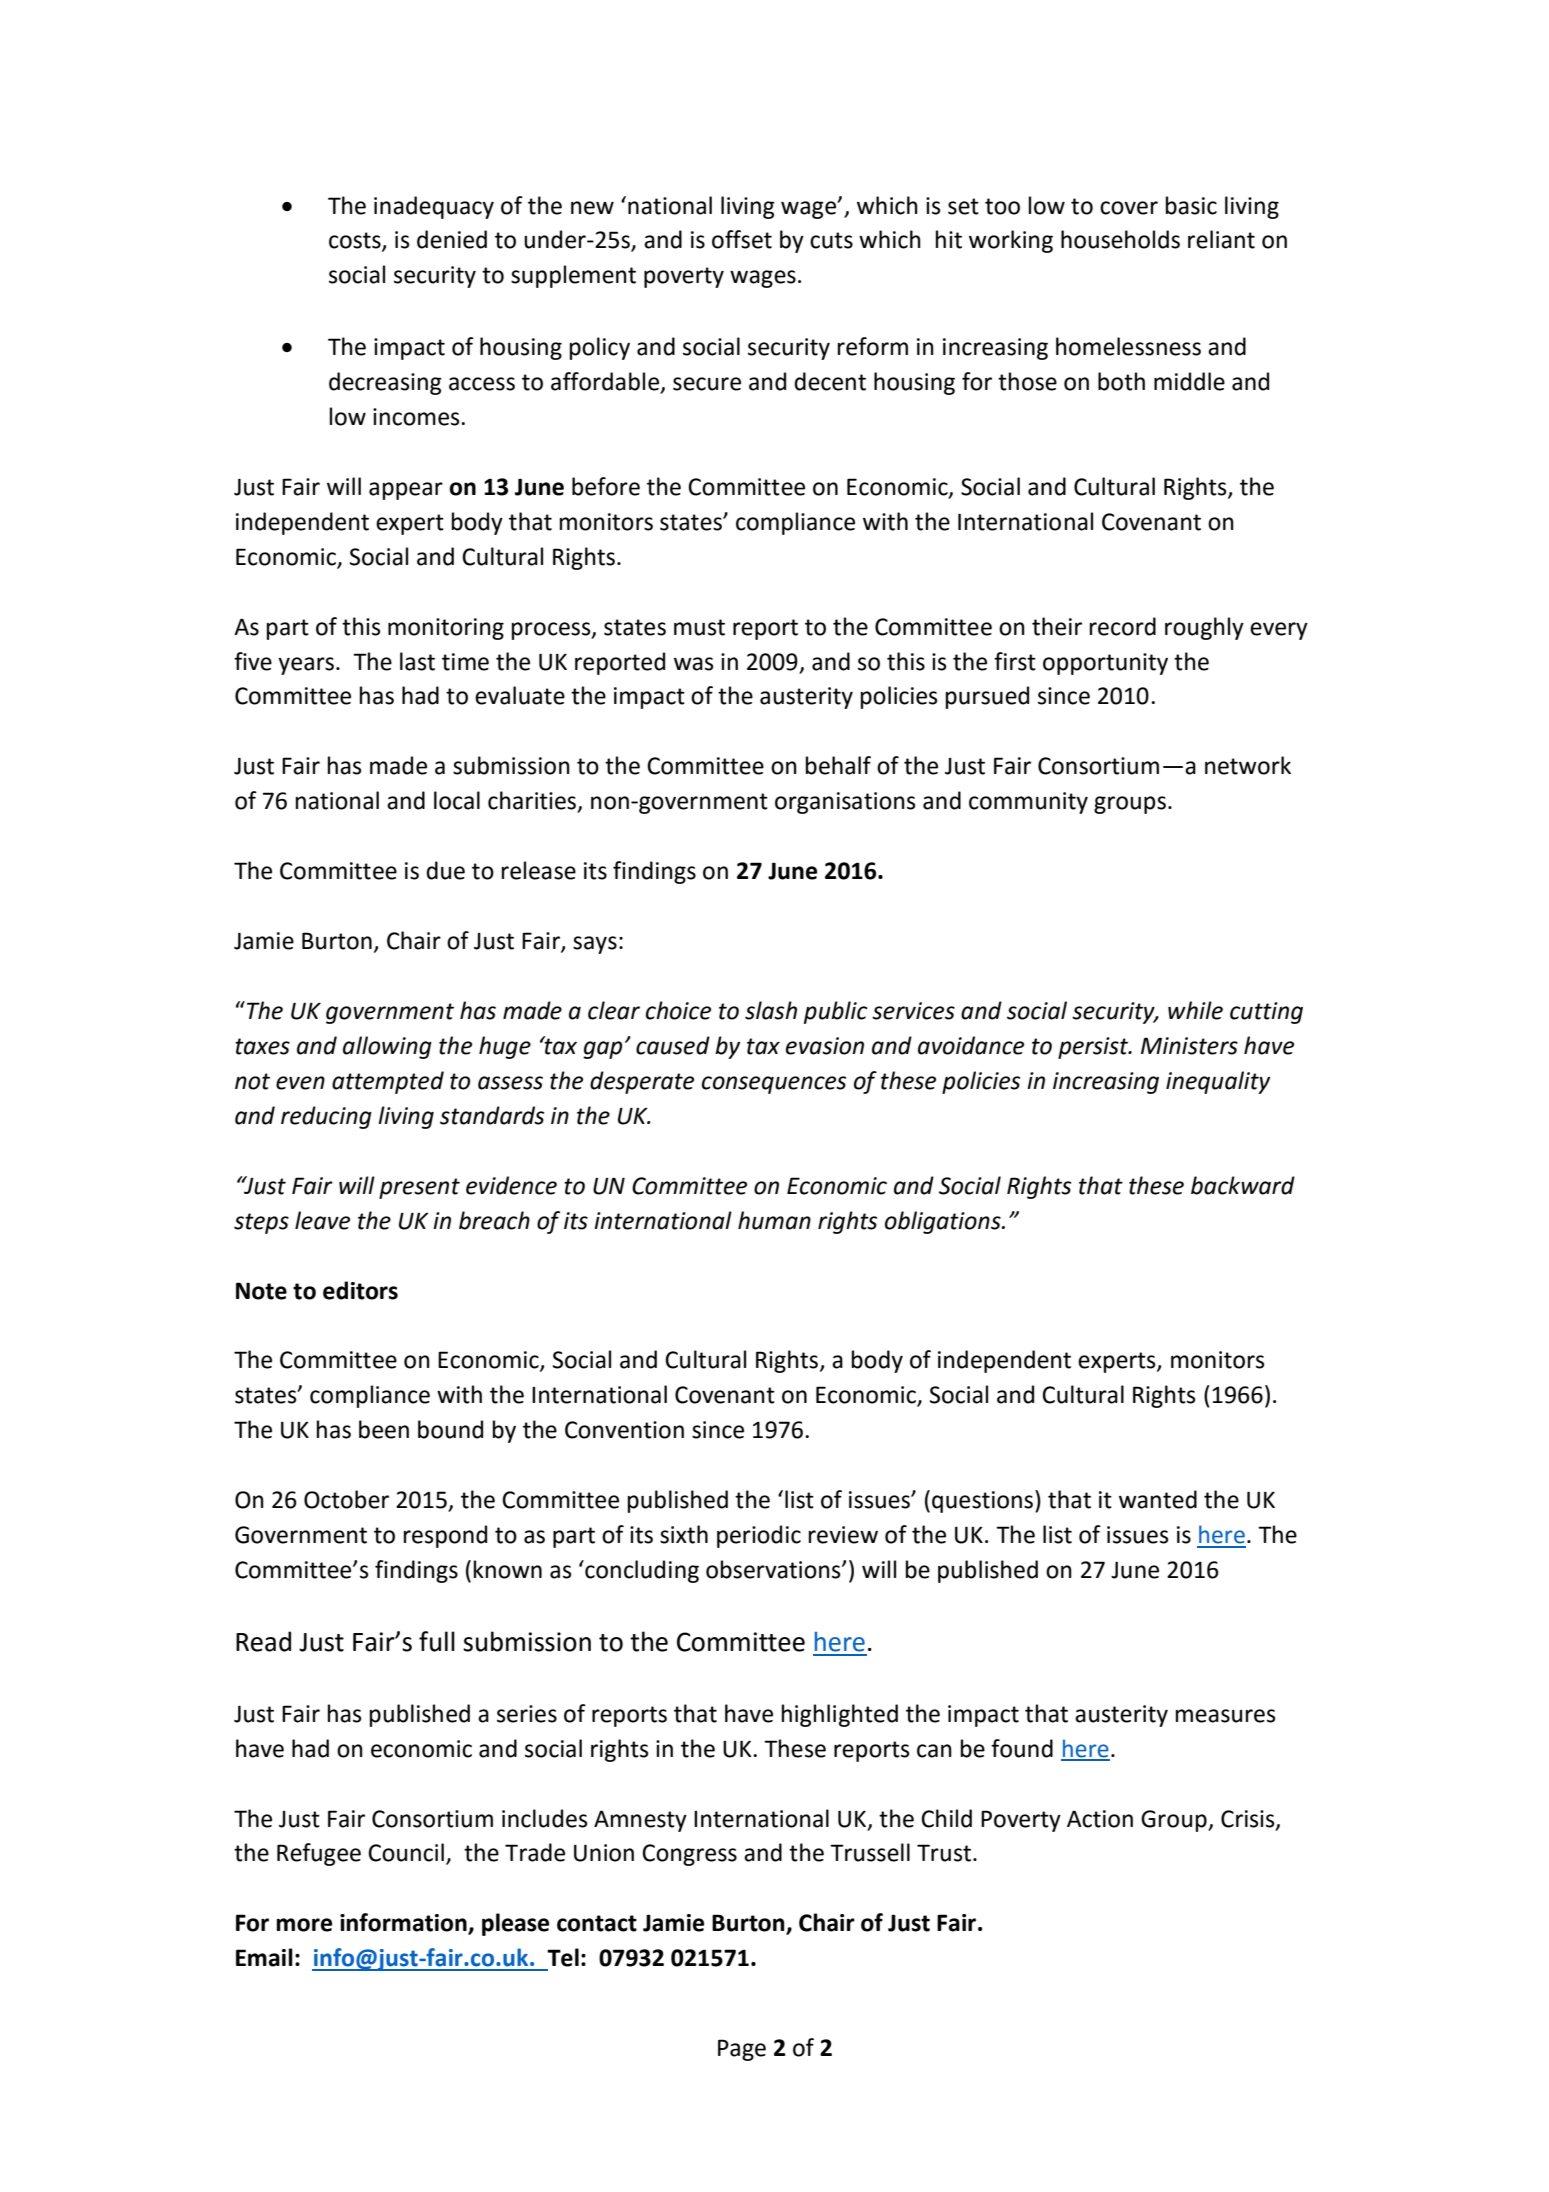 This screenshot has height=2192, width=1549. What do you see at coordinates (356, 241) in the screenshot?
I see `costs` at bounding box center [356, 241].
